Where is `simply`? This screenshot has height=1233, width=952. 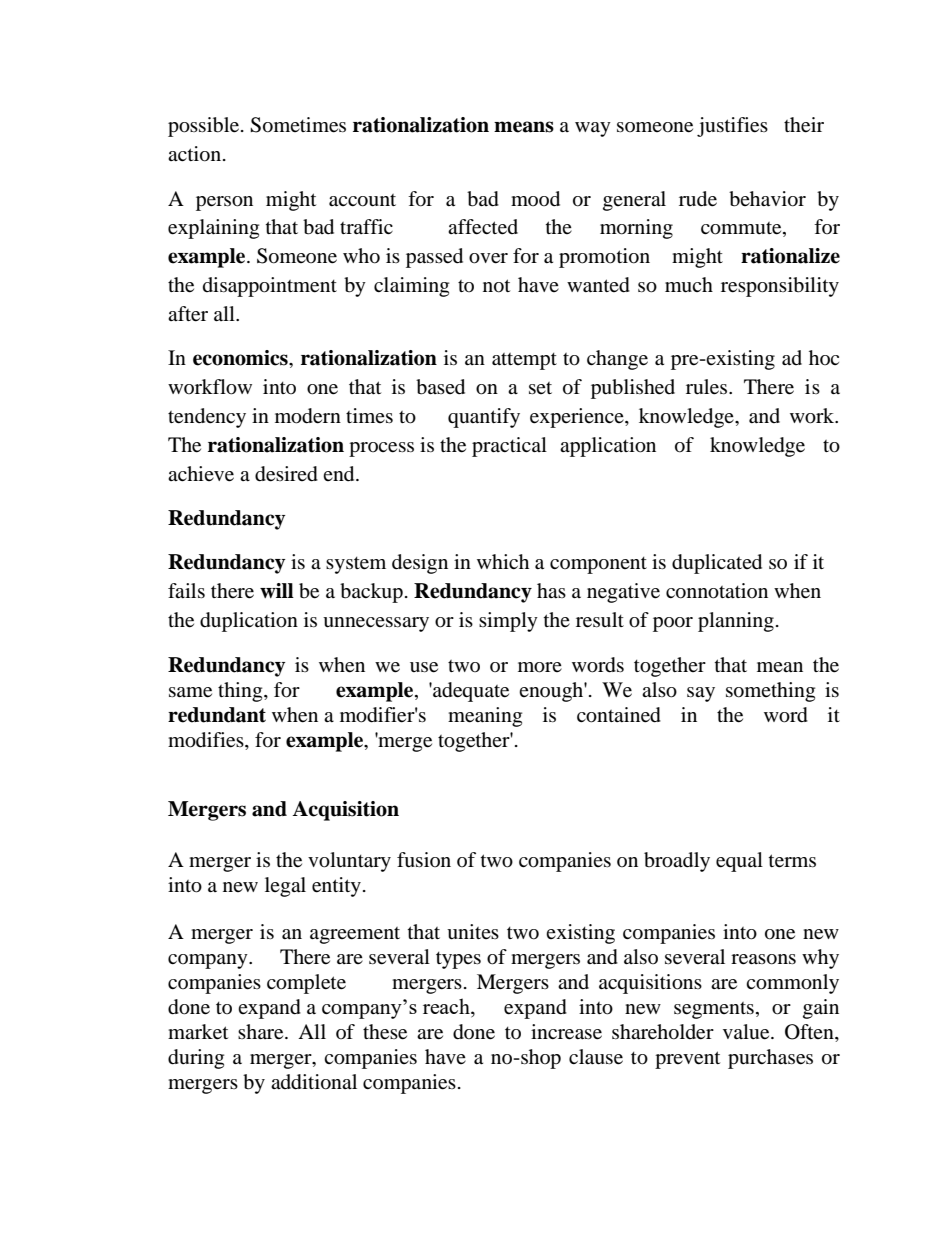
simply is located at coordinates (508, 622).
